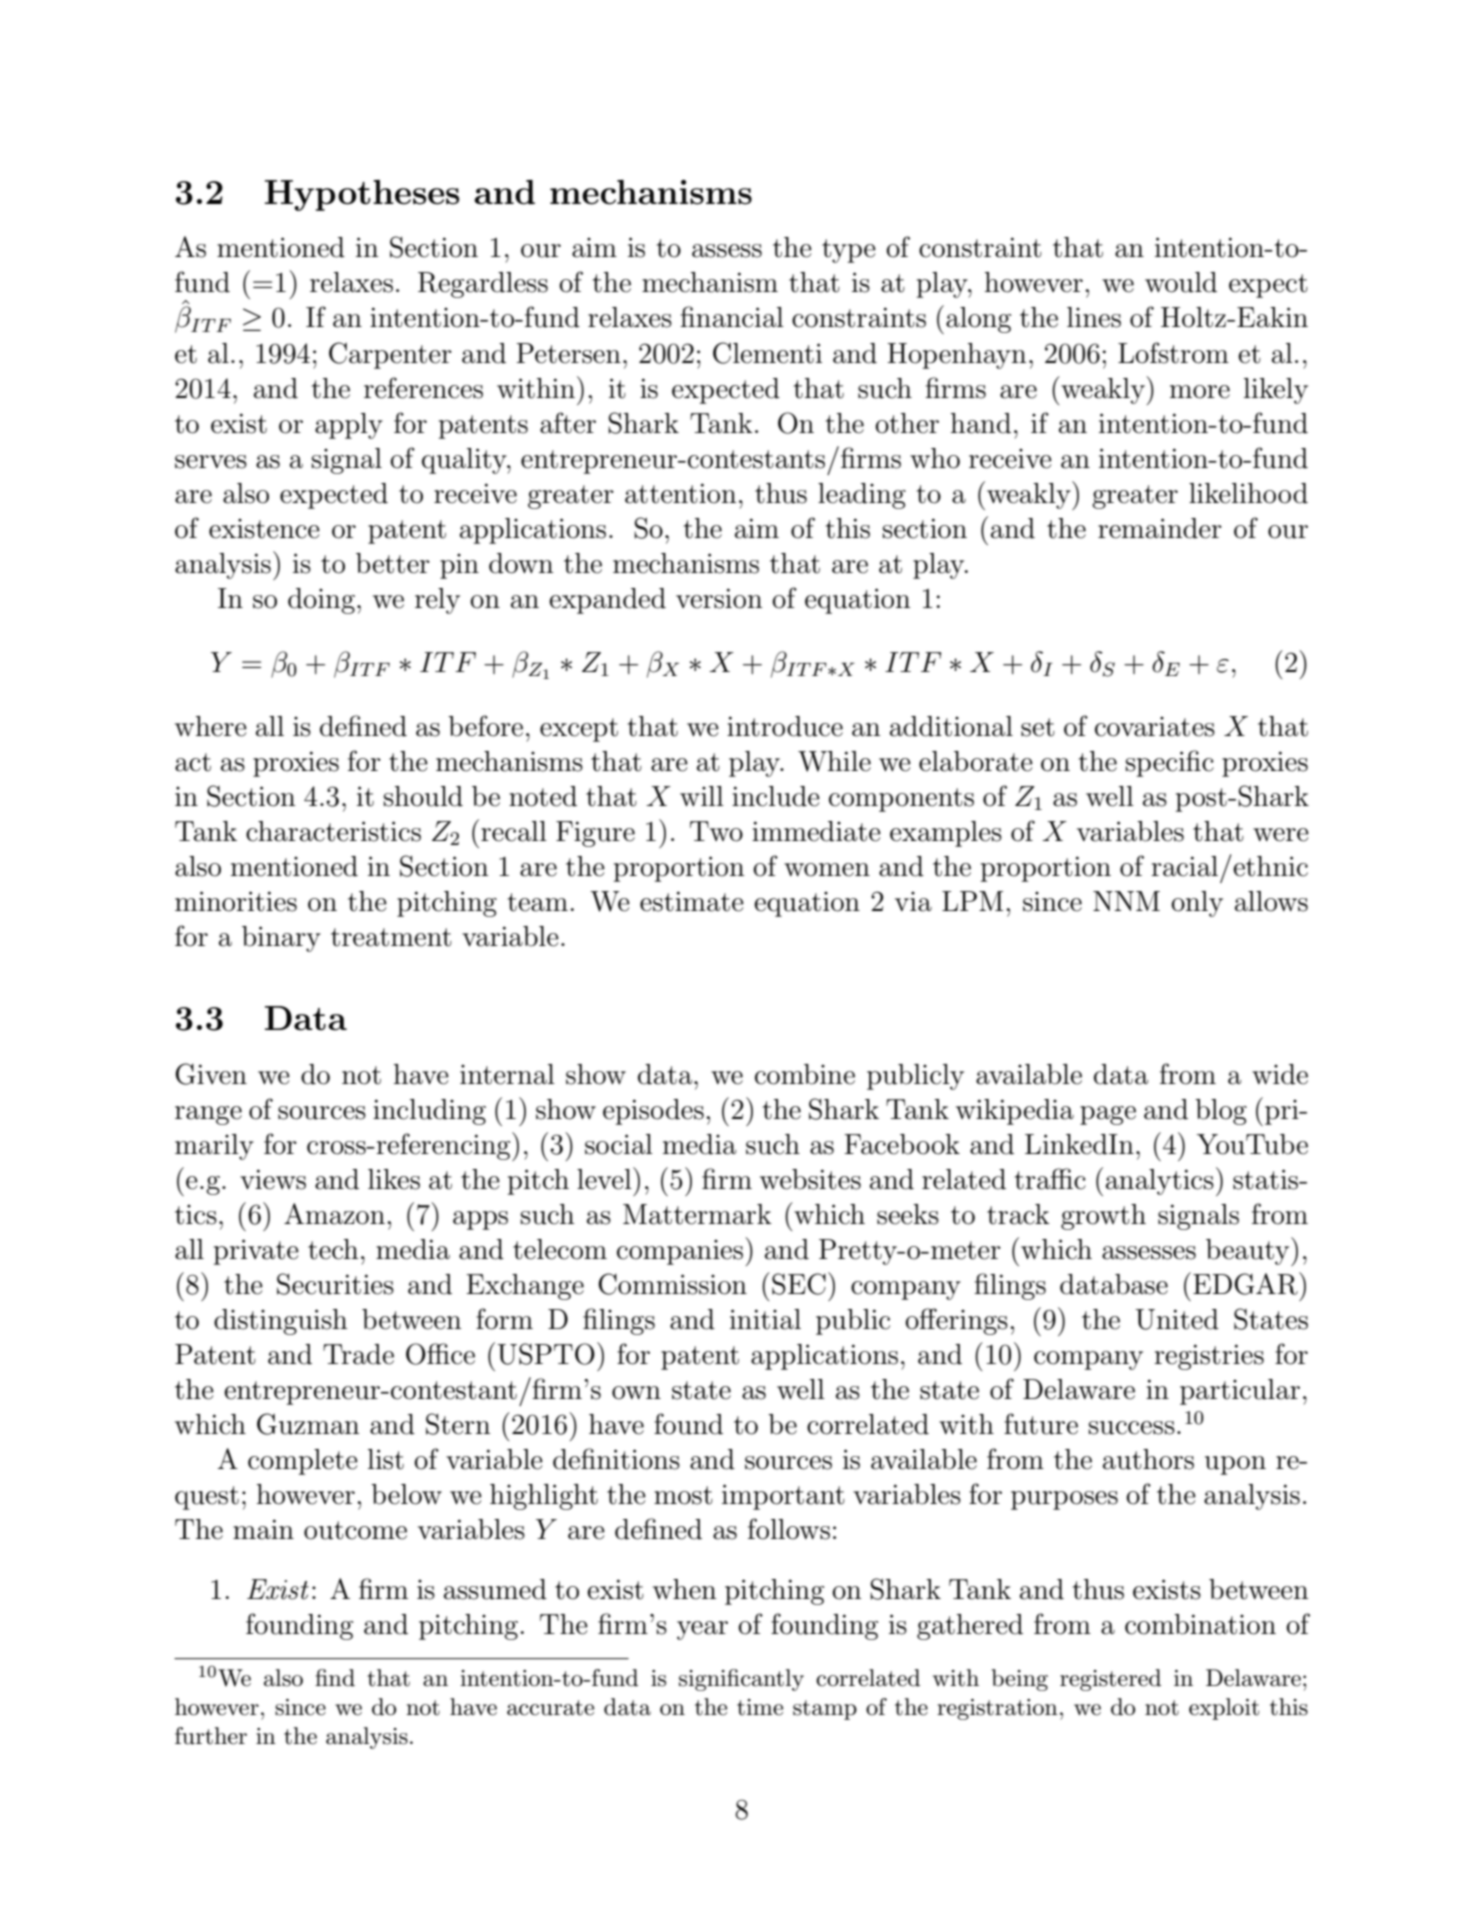 This screenshot has height=1921, width=1484. What do you see at coordinates (362, 195) in the screenshot?
I see `Hypotheses` at bounding box center [362, 195].
